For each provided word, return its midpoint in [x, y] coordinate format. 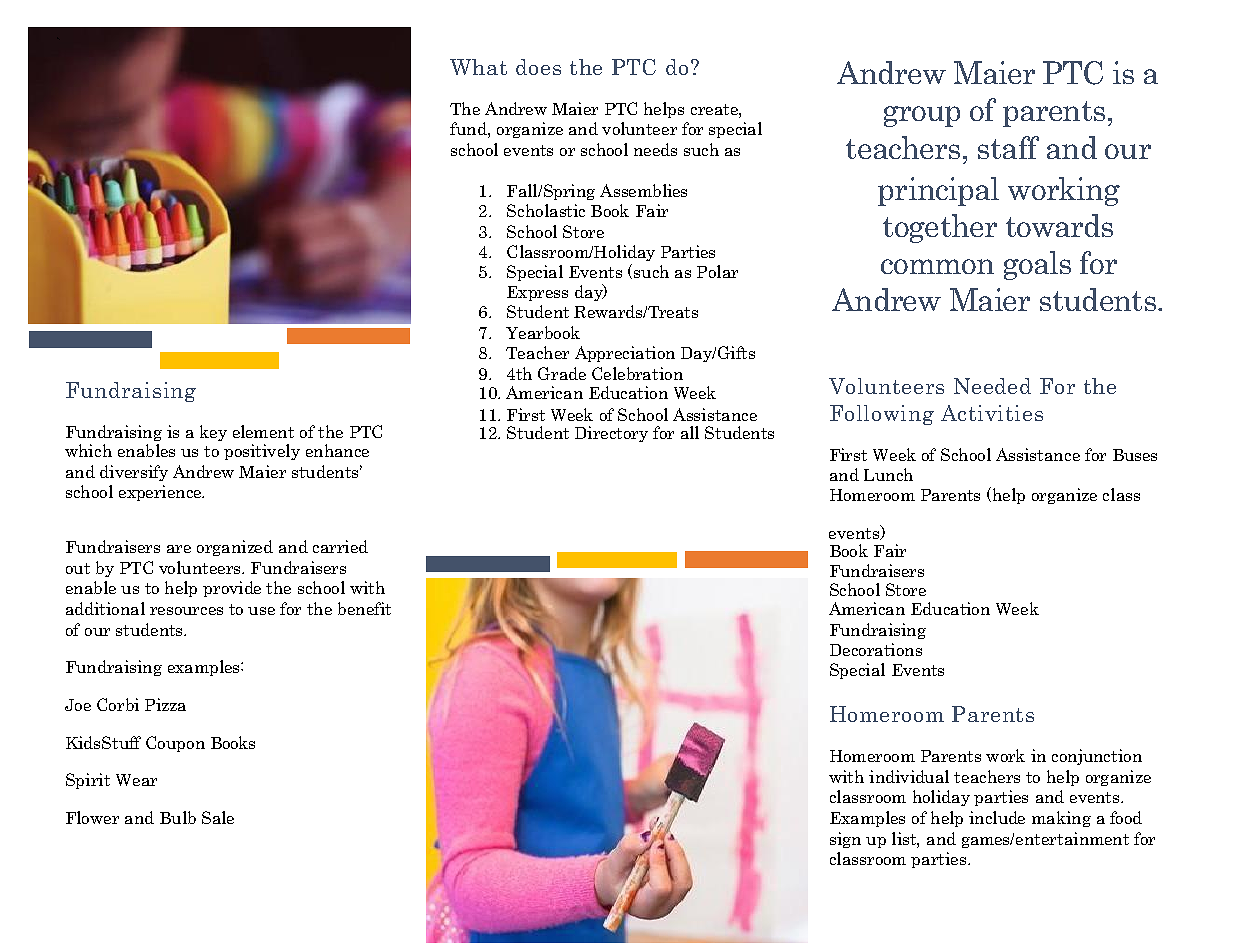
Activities [992, 413]
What [478, 67]
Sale [218, 817]
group [922, 116]
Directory [611, 434]
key [213, 433]
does [538, 67]
